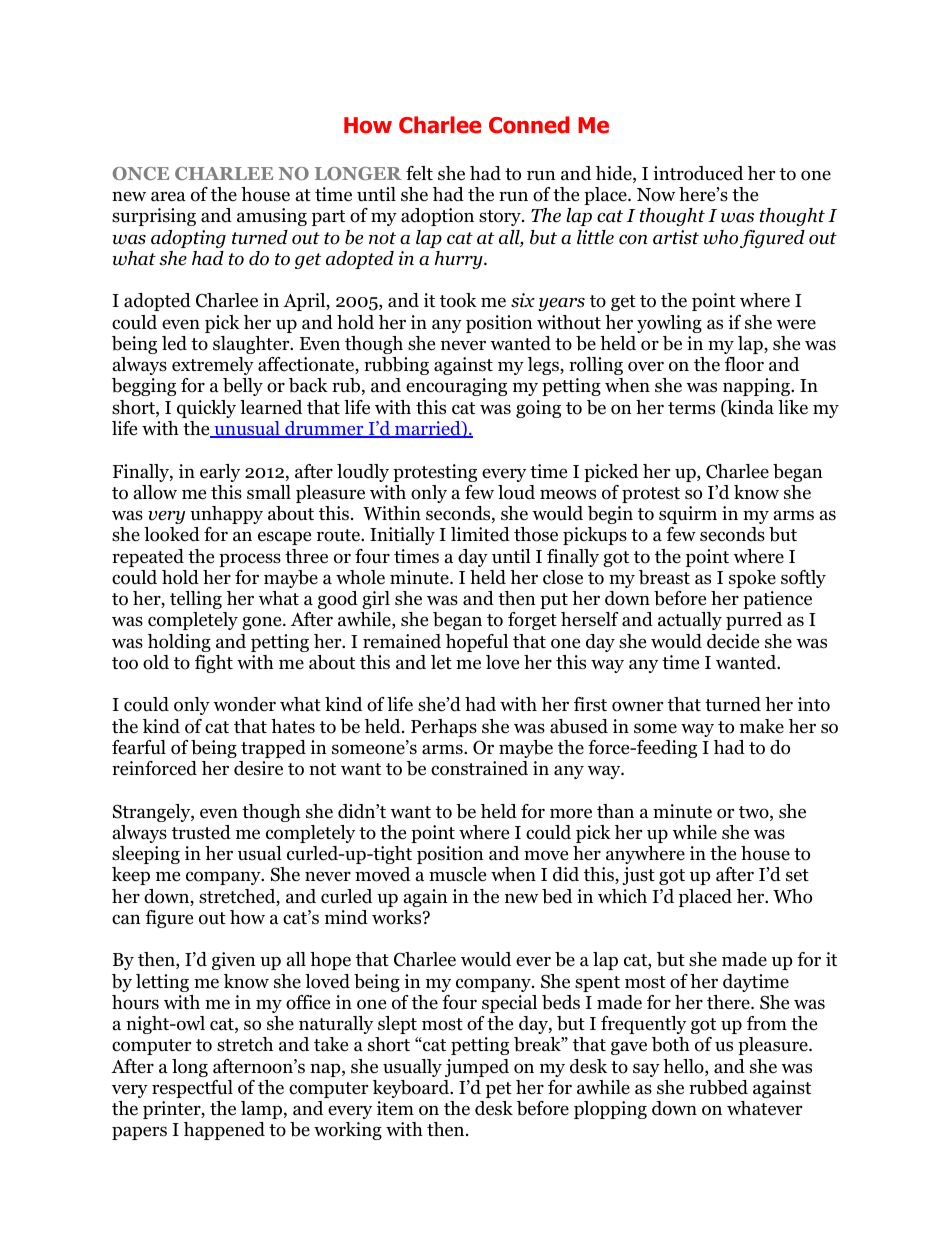  What do you see at coordinates (698, 173) in the screenshot?
I see `introduced` at bounding box center [698, 173].
